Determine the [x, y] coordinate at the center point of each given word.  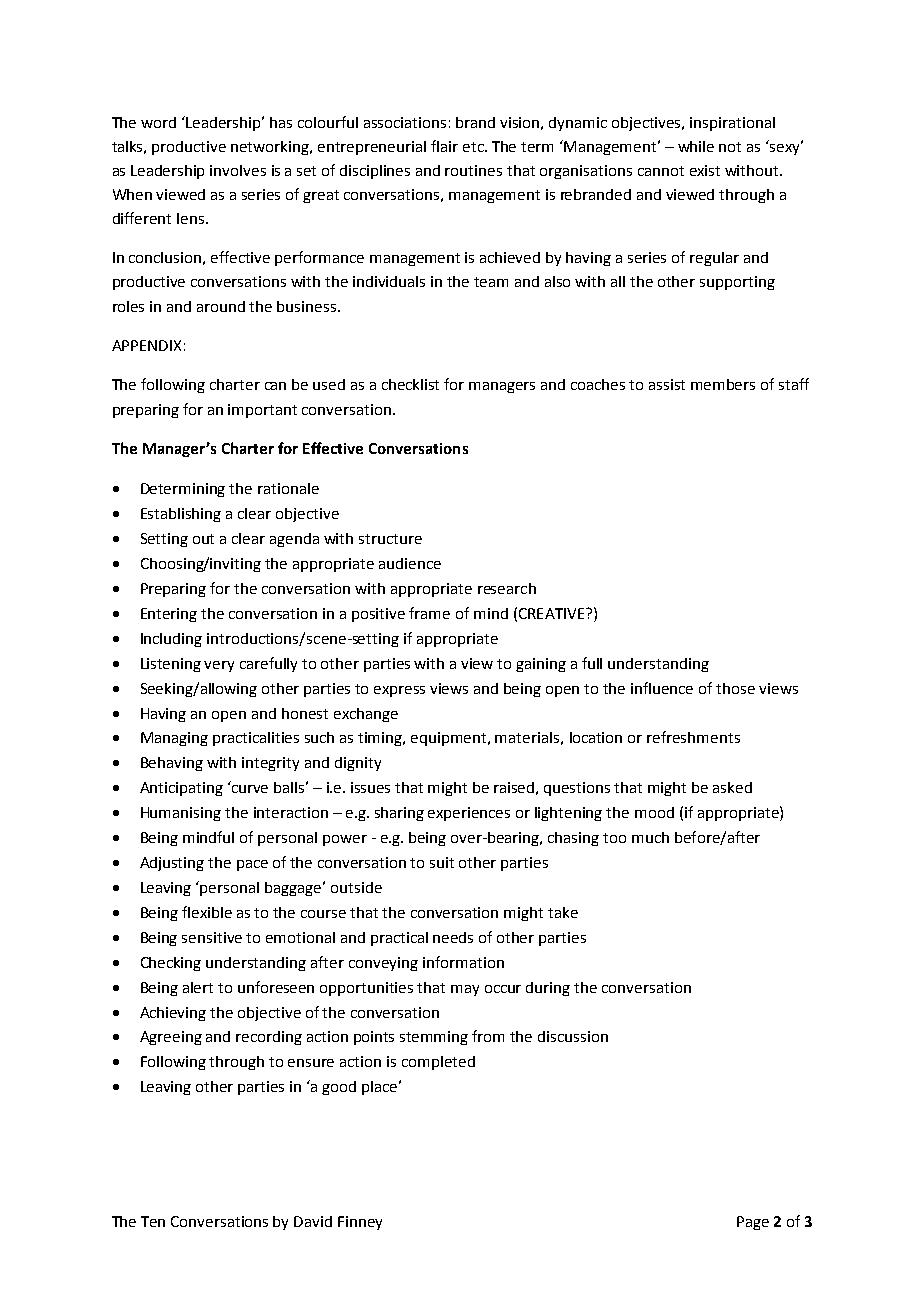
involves [238, 170]
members [723, 384]
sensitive [212, 937]
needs [453, 937]
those [735, 688]
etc [474, 147]
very [219, 666]
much [650, 837]
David [313, 1221]
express [399, 691]
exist [705, 170]
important [262, 411]
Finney [360, 1223]
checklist [410, 384]
